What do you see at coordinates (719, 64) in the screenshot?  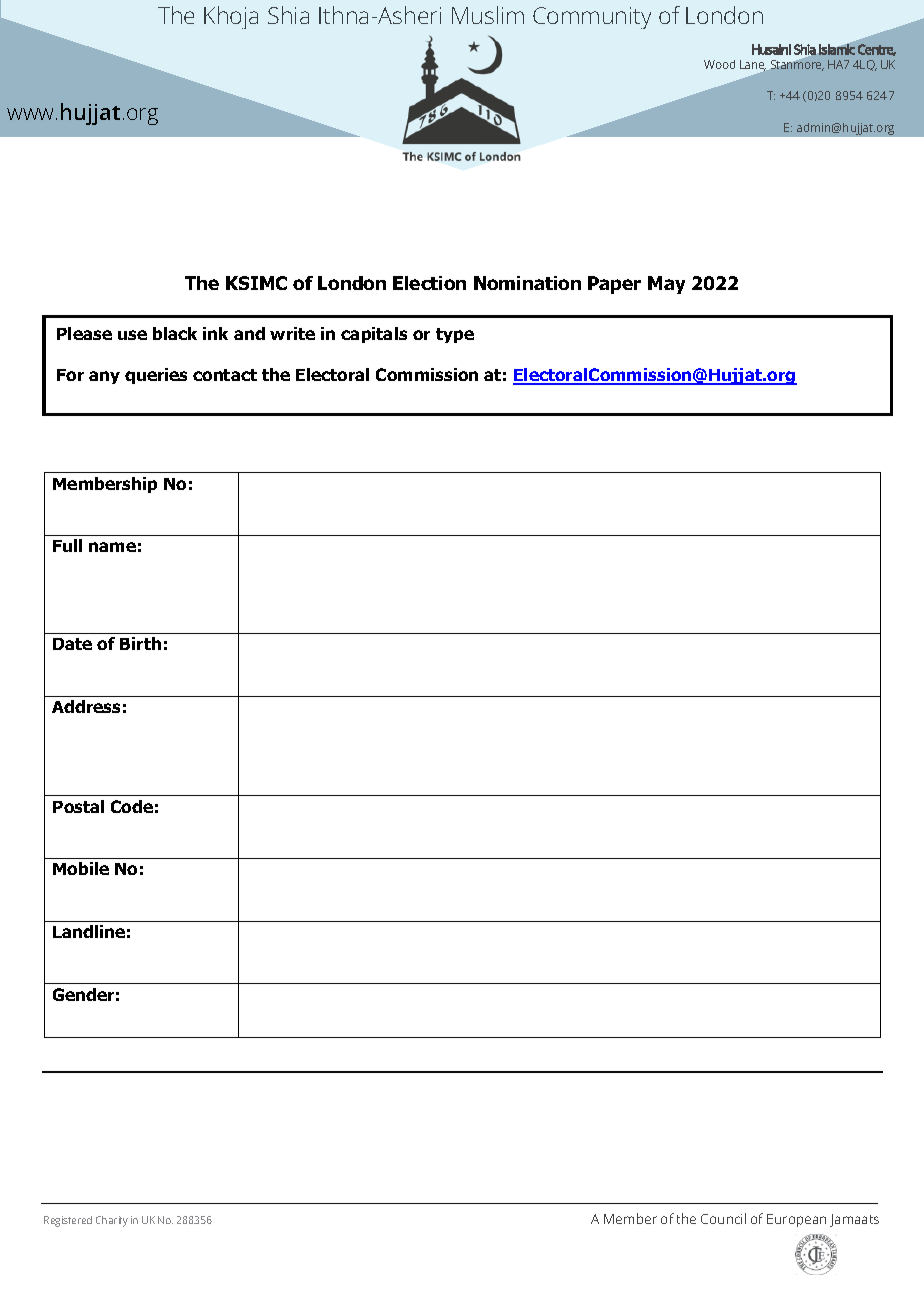 I see `Wood` at bounding box center [719, 64].
